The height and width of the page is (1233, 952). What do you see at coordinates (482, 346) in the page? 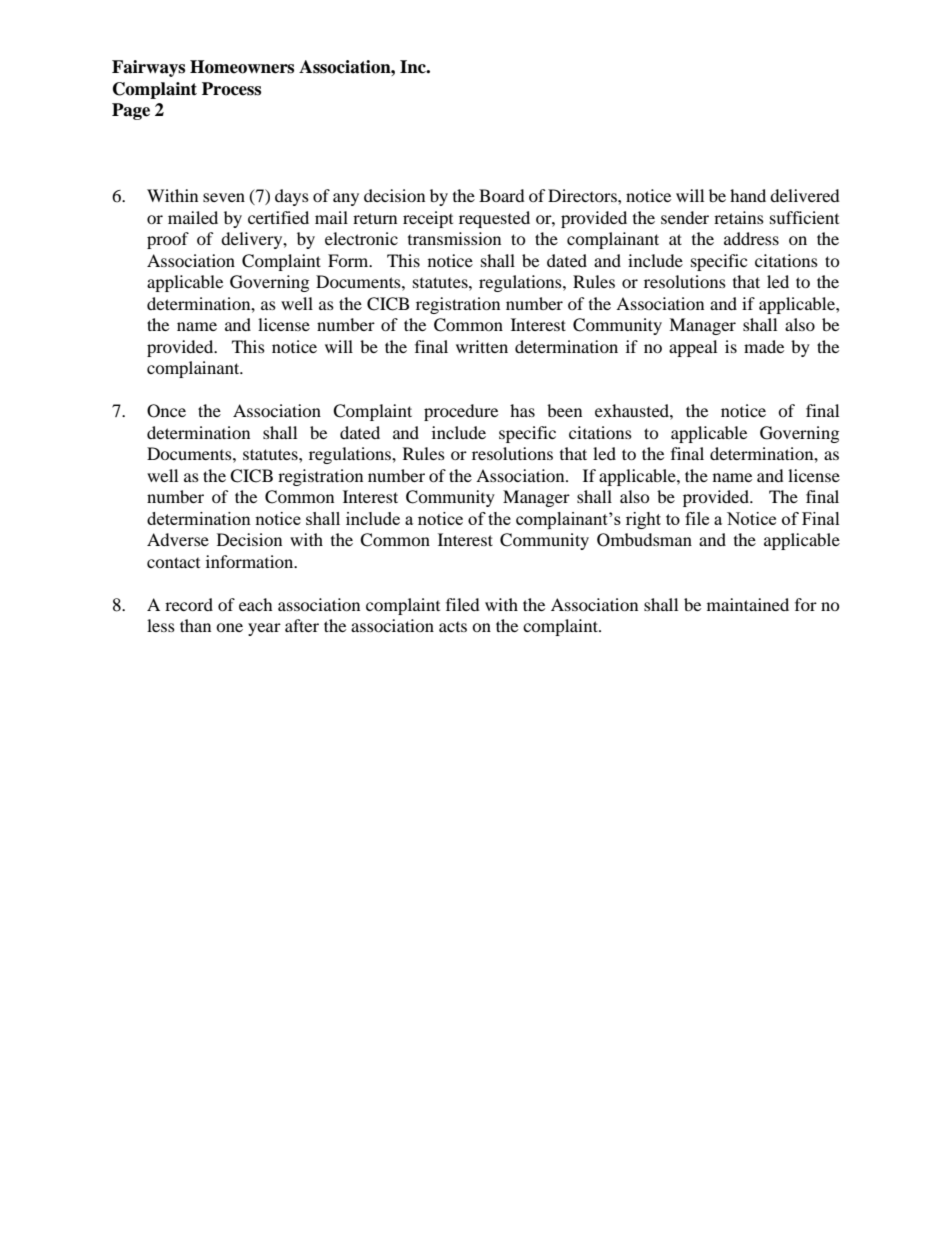
I see `written` at bounding box center [482, 346].
